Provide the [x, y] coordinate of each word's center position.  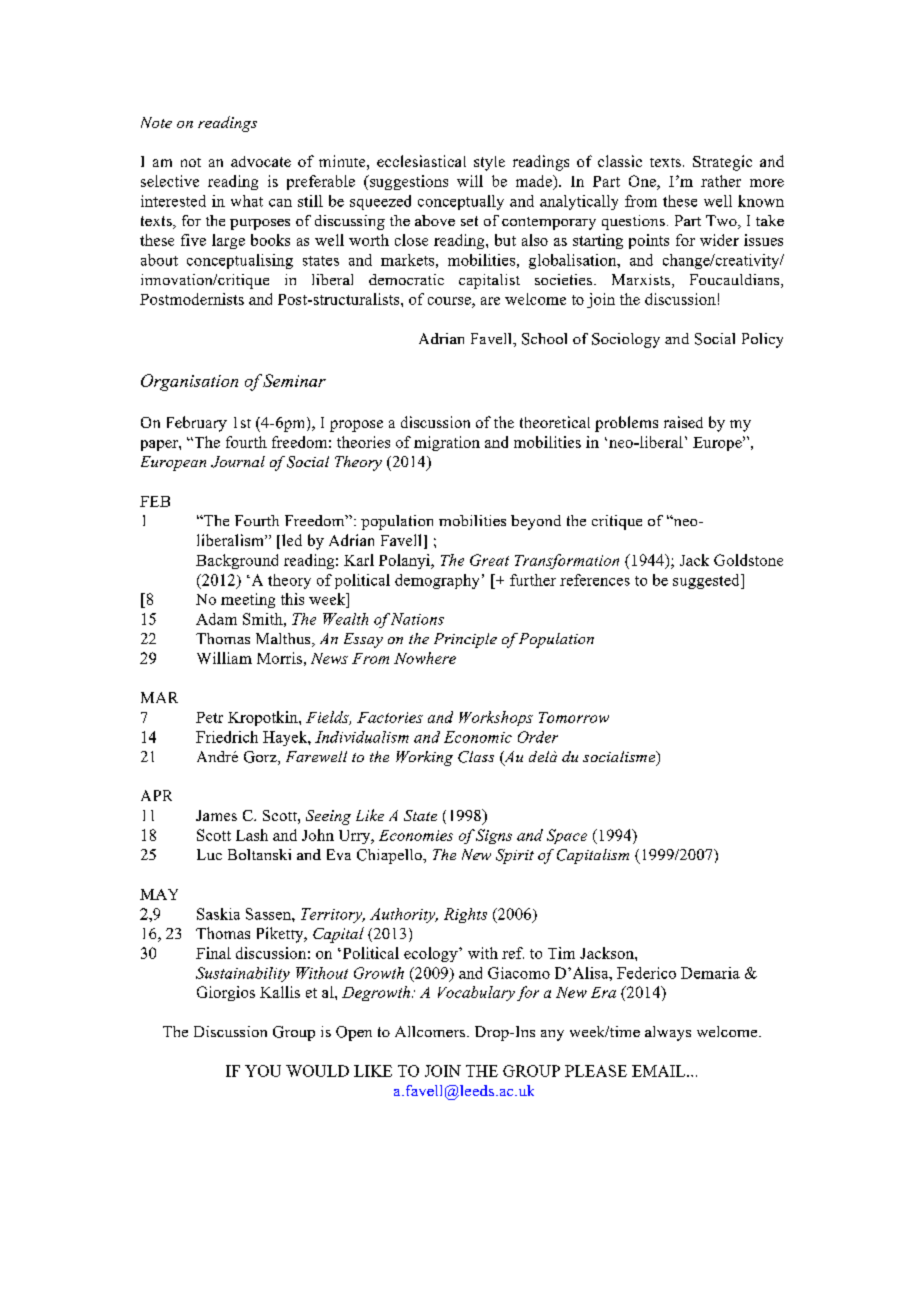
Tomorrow [574, 717]
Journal [238, 462]
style [489, 163]
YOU [263, 1071]
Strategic [722, 163]
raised [683, 422]
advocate [261, 161]
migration [447, 443]
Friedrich [227, 737]
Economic [478, 737]
